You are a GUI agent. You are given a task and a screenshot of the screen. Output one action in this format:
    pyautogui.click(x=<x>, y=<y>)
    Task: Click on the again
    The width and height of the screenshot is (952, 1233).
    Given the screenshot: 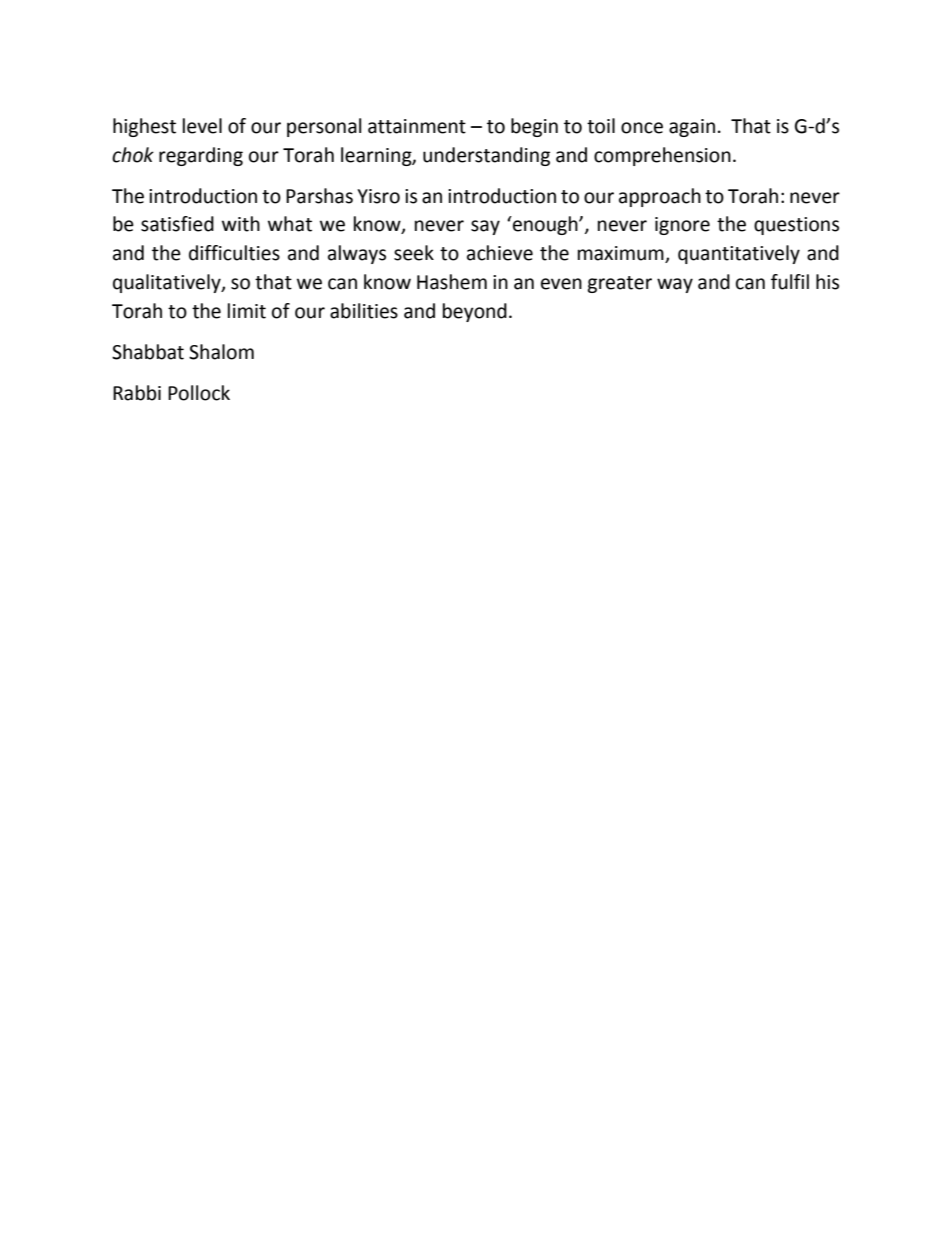 What is the action you would take?
    pyautogui.click(x=692, y=128)
